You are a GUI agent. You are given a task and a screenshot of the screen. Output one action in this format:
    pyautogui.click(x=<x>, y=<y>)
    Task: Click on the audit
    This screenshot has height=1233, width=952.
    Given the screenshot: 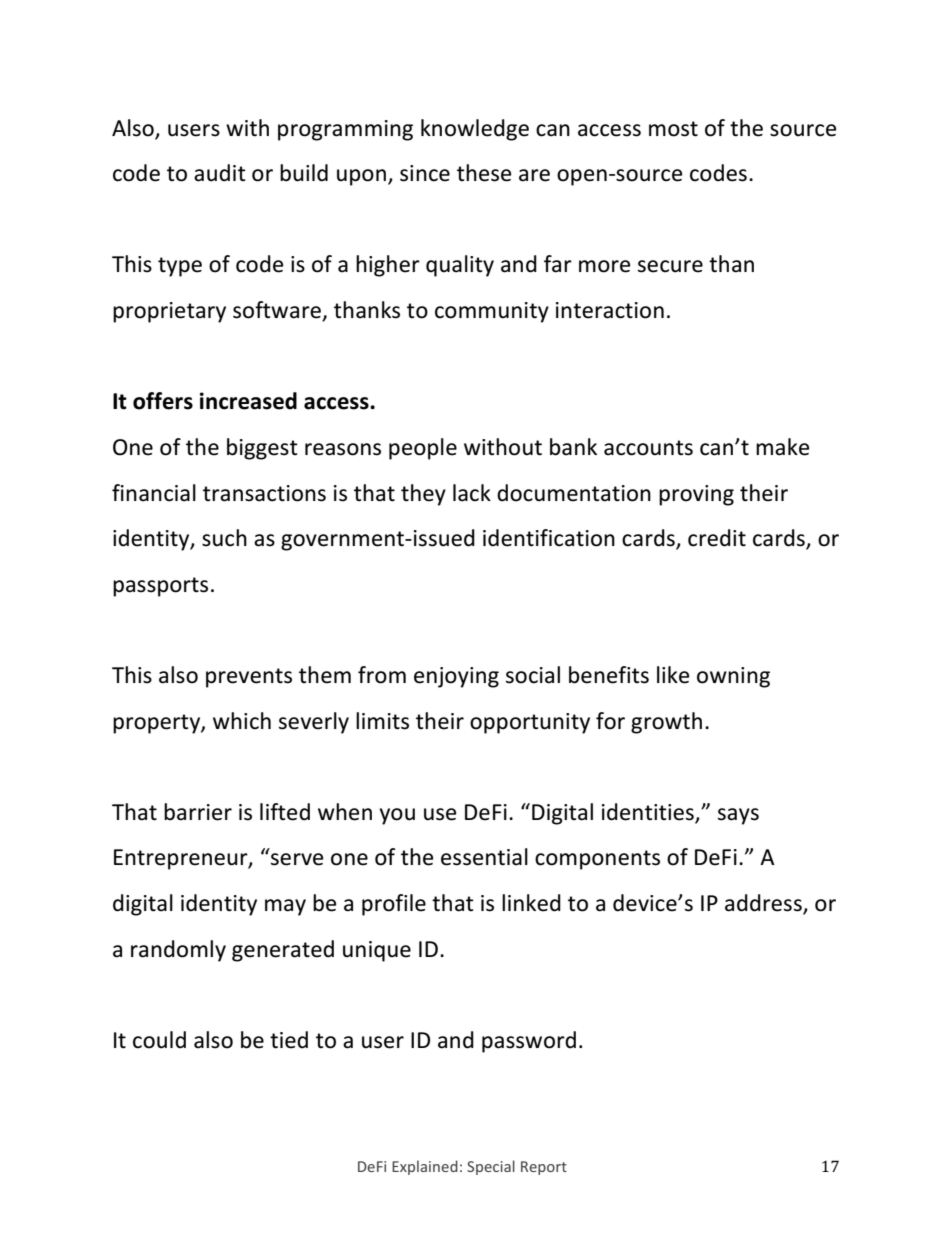 What is the action you would take?
    pyautogui.click(x=220, y=173)
